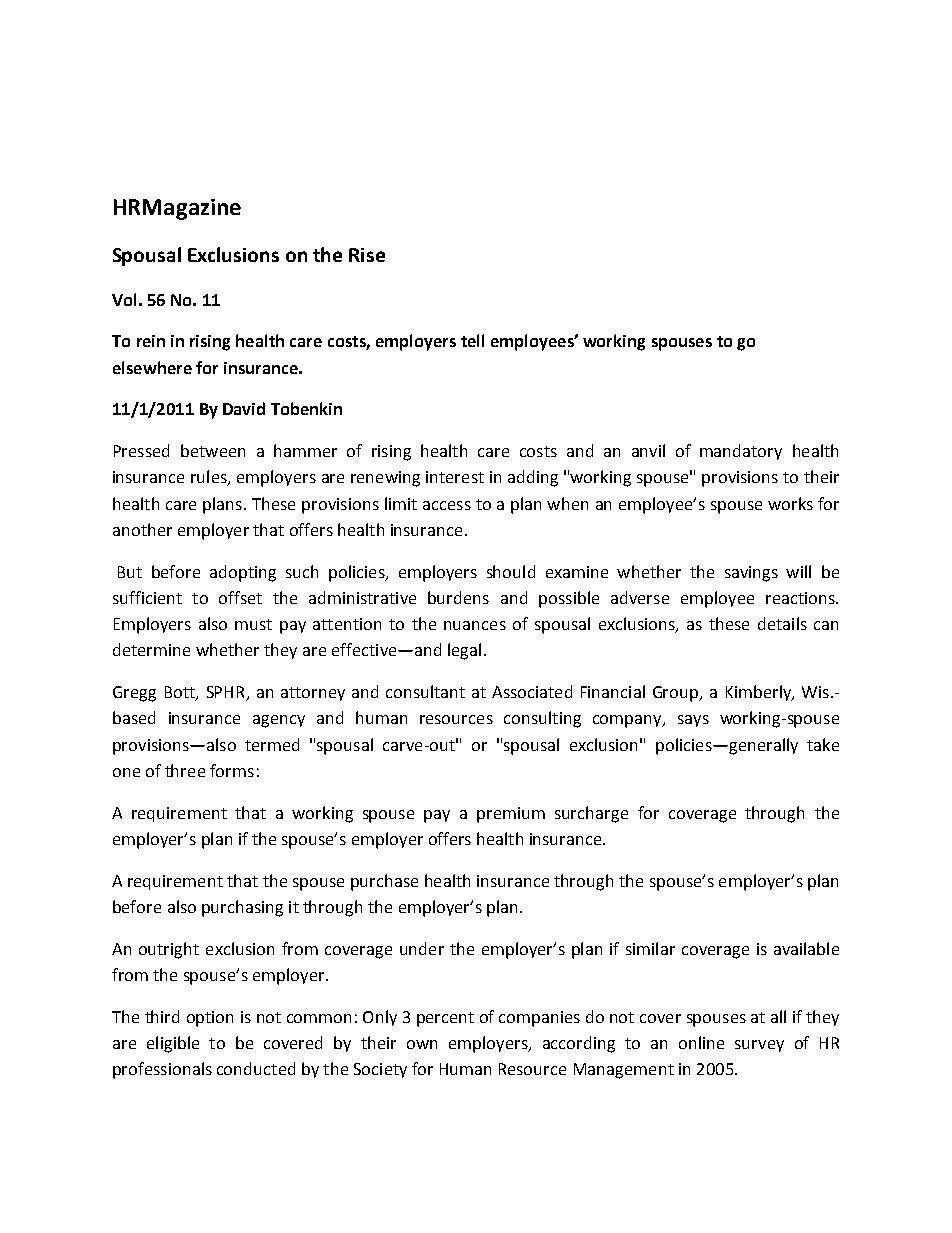 The image size is (952, 1233). I want to click on Vol, so click(124, 299).
